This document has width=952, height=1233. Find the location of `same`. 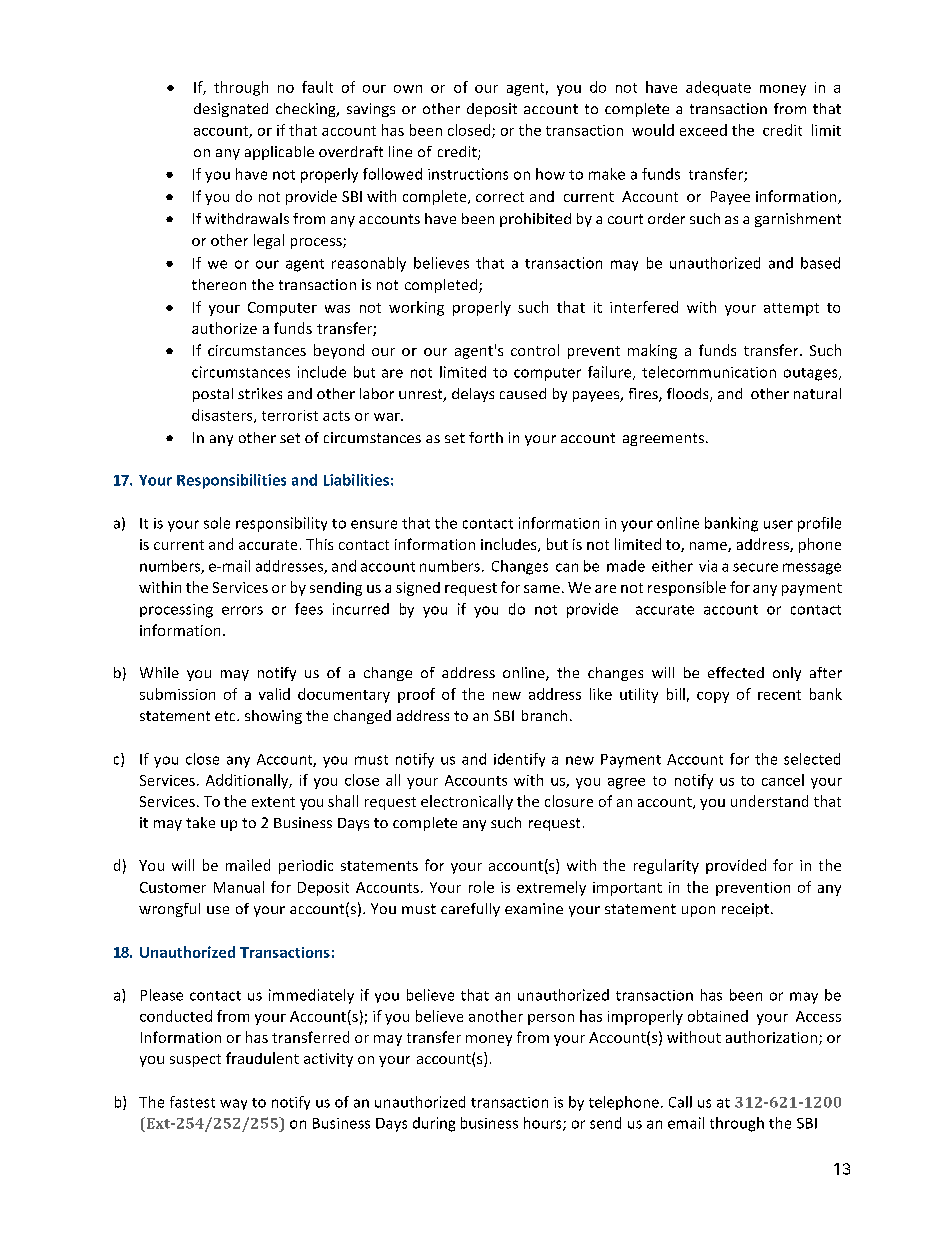

same is located at coordinates (542, 589).
